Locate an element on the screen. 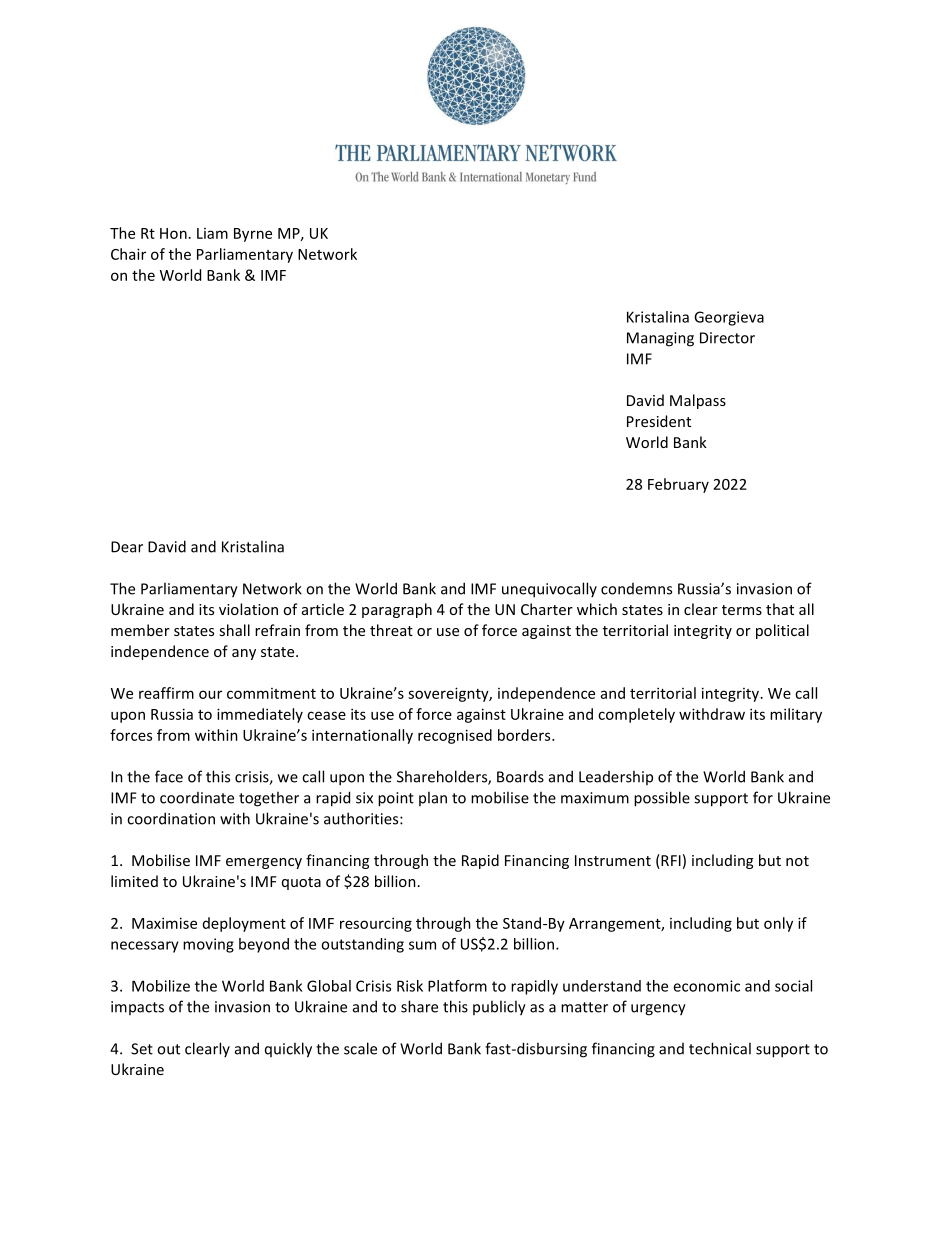 This screenshot has width=952, height=1233. Hon is located at coordinates (173, 233).
